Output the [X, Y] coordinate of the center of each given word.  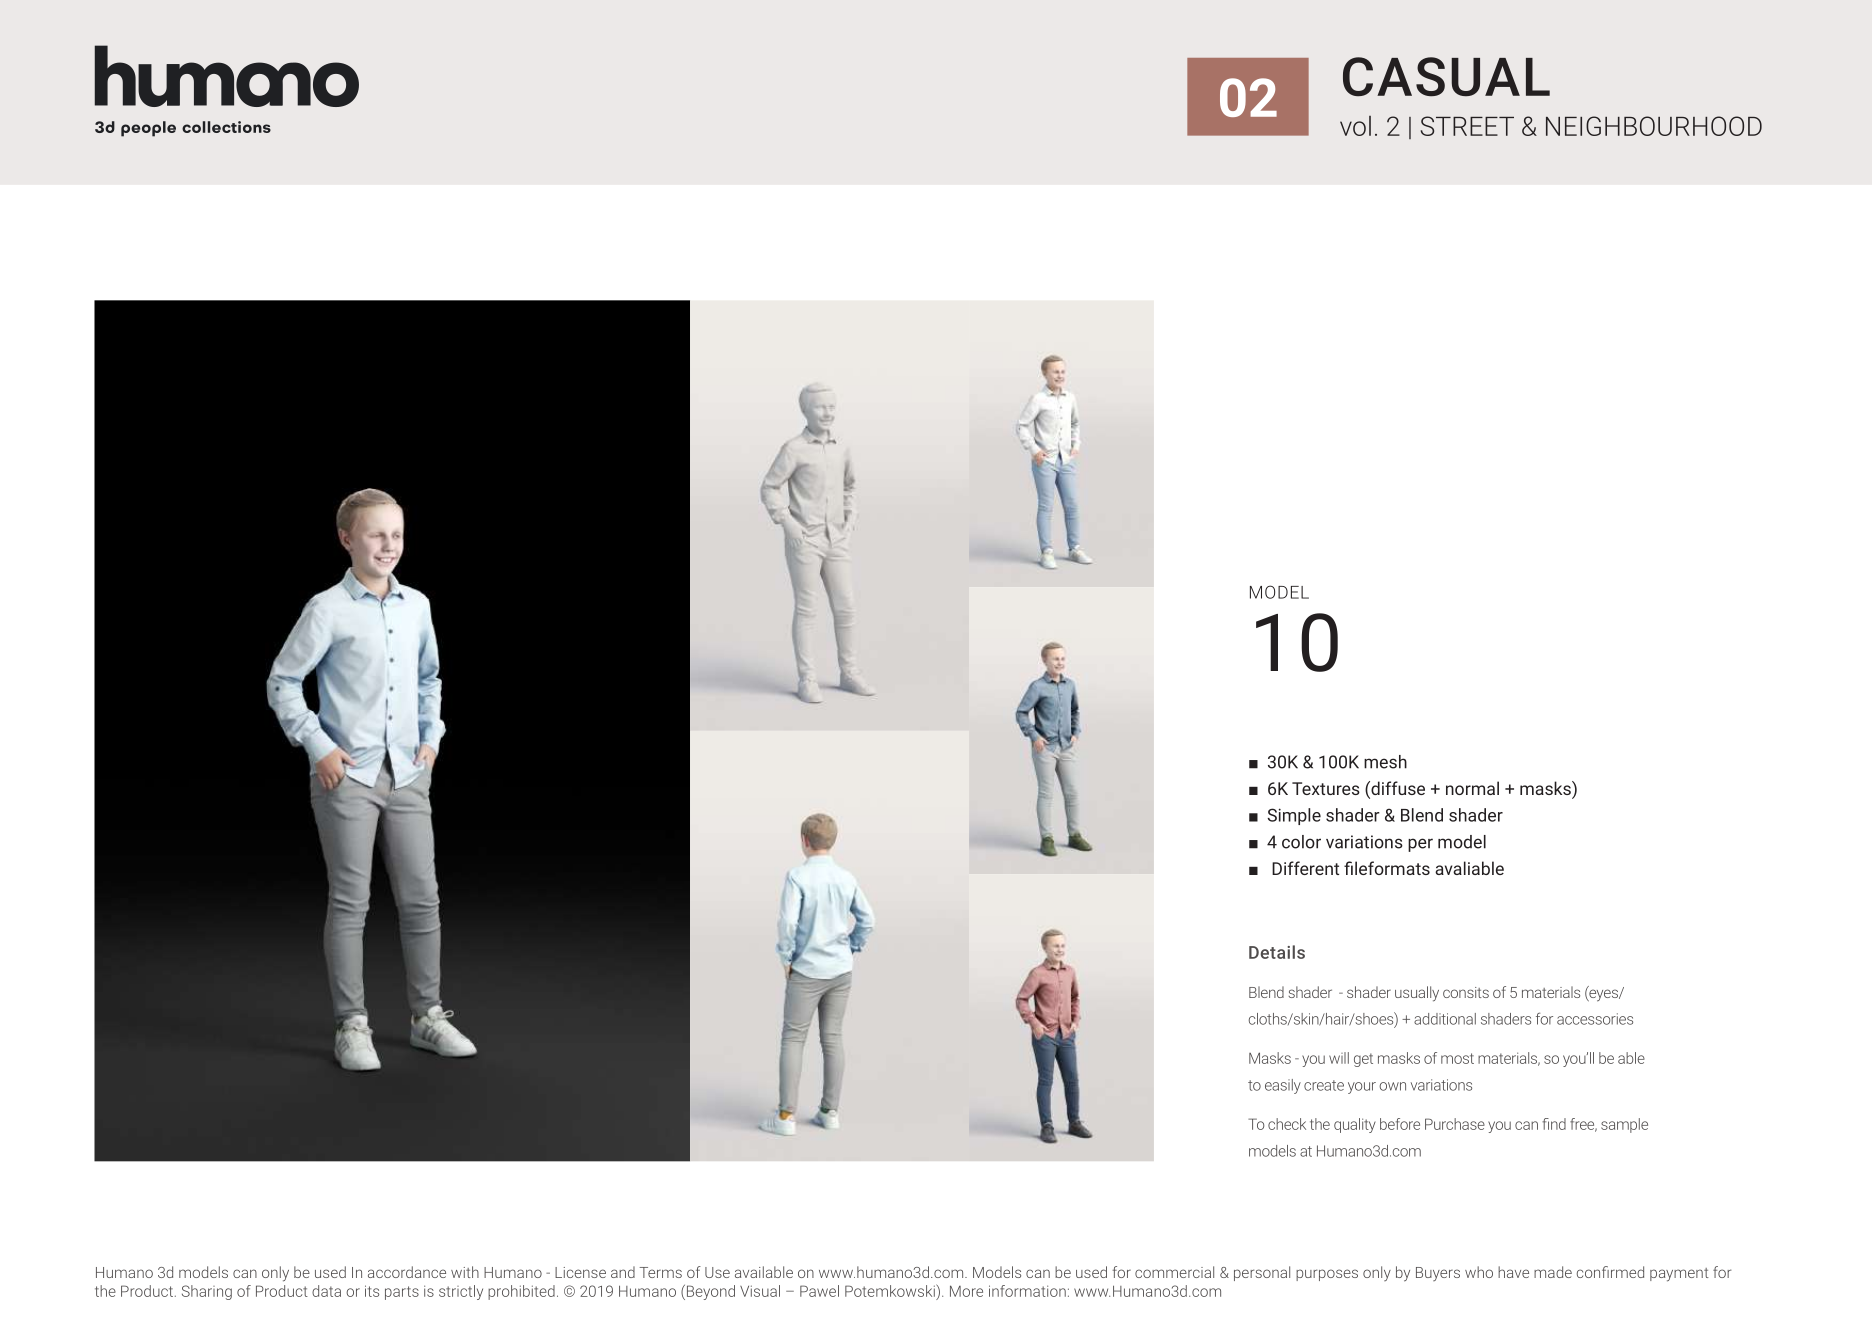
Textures [1326, 788]
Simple [1294, 816]
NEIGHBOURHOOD [1654, 126]
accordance [407, 1272]
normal [1472, 788]
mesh [1385, 762]
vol [1355, 126]
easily [1283, 1086]
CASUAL [1446, 77]
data [326, 1291]
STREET [1467, 126]
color [1301, 842]
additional [1445, 1019]
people [148, 129]
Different [1305, 868]
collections [226, 127]
